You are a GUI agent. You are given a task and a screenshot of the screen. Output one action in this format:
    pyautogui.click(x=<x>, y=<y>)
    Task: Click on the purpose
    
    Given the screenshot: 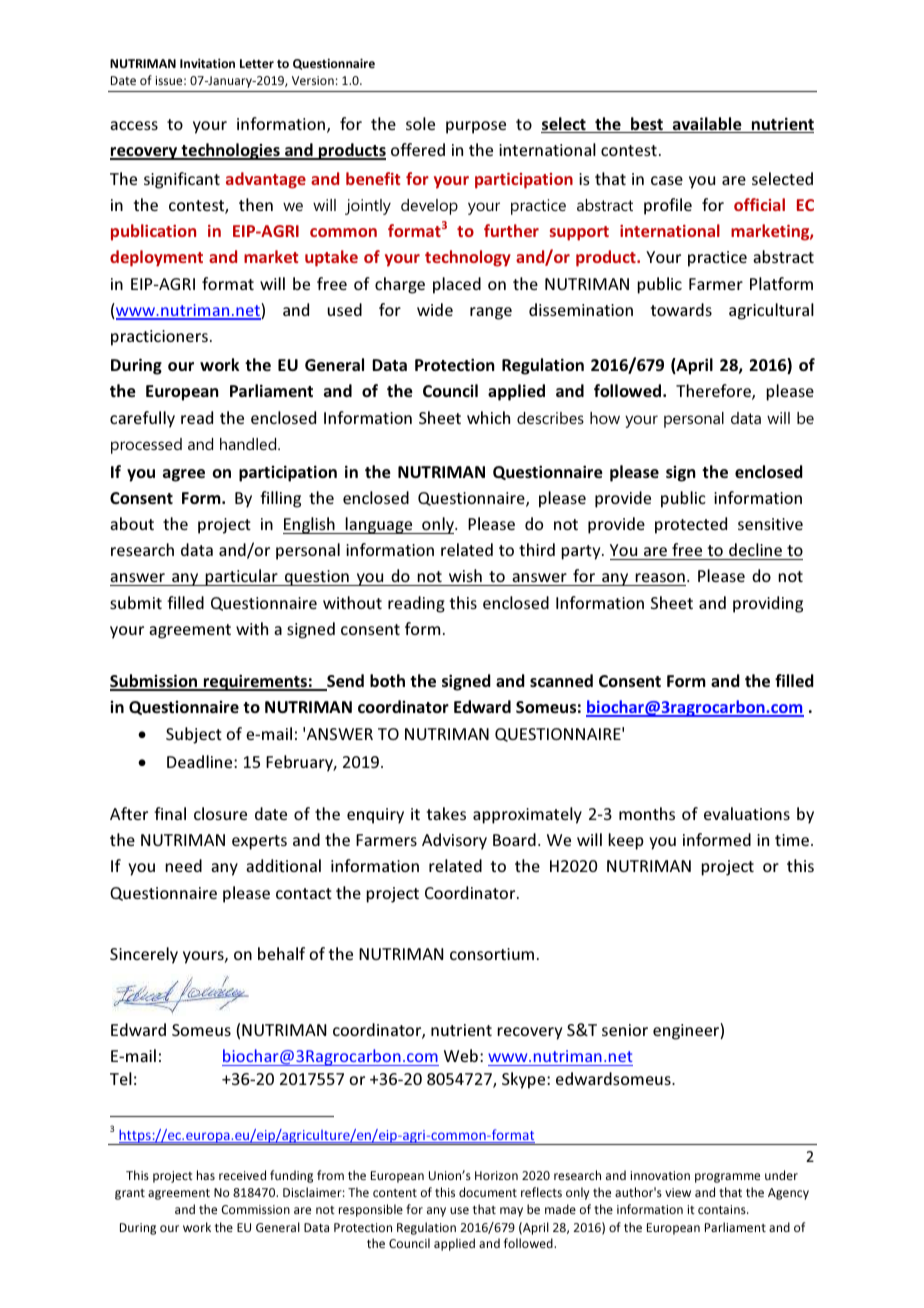 What is the action you would take?
    pyautogui.click(x=476, y=127)
